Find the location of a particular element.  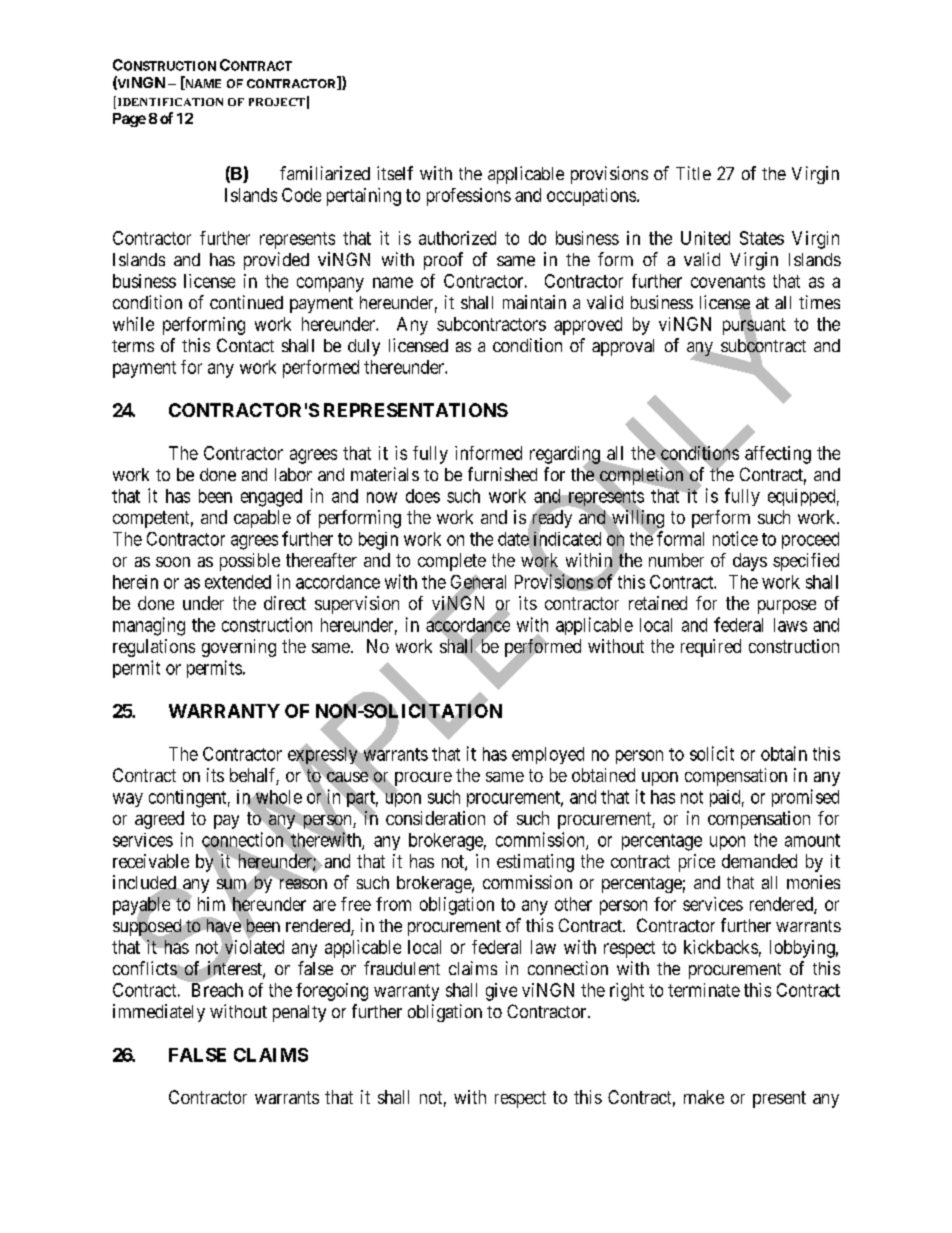

Page is located at coordinates (129, 120).
